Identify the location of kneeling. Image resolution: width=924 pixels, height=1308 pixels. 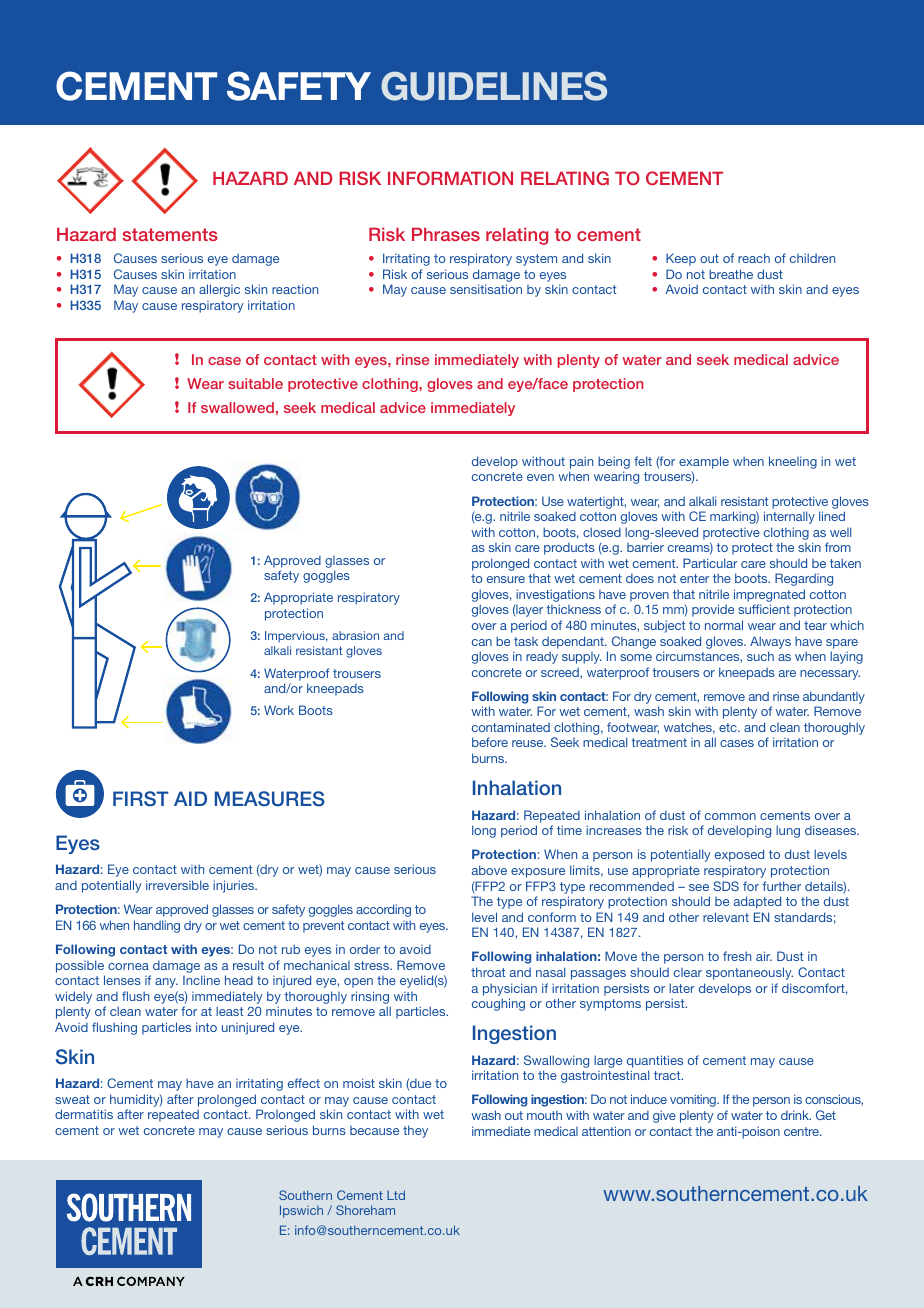
(793, 462).
